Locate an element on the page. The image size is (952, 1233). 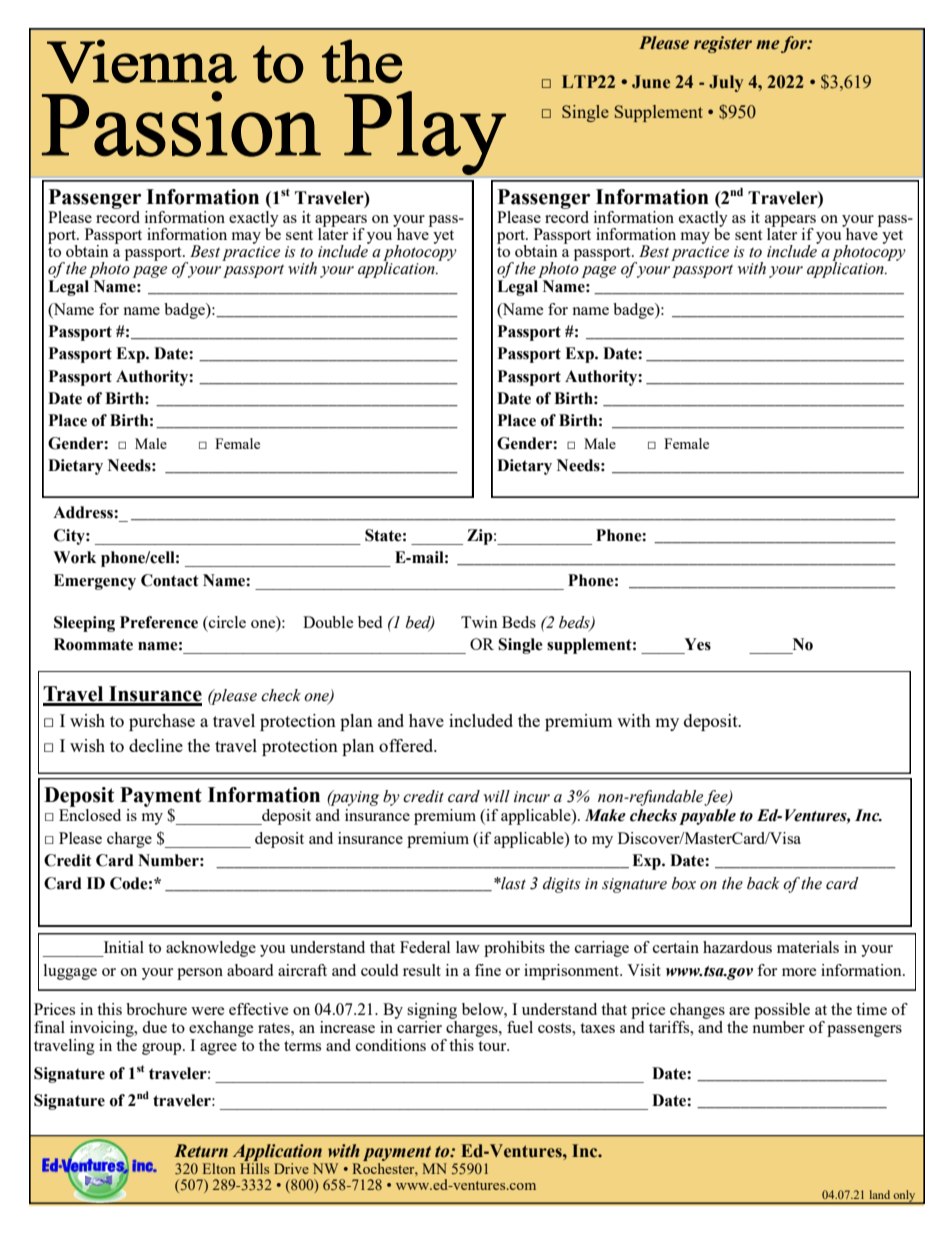
Work is located at coordinates (74, 557).
